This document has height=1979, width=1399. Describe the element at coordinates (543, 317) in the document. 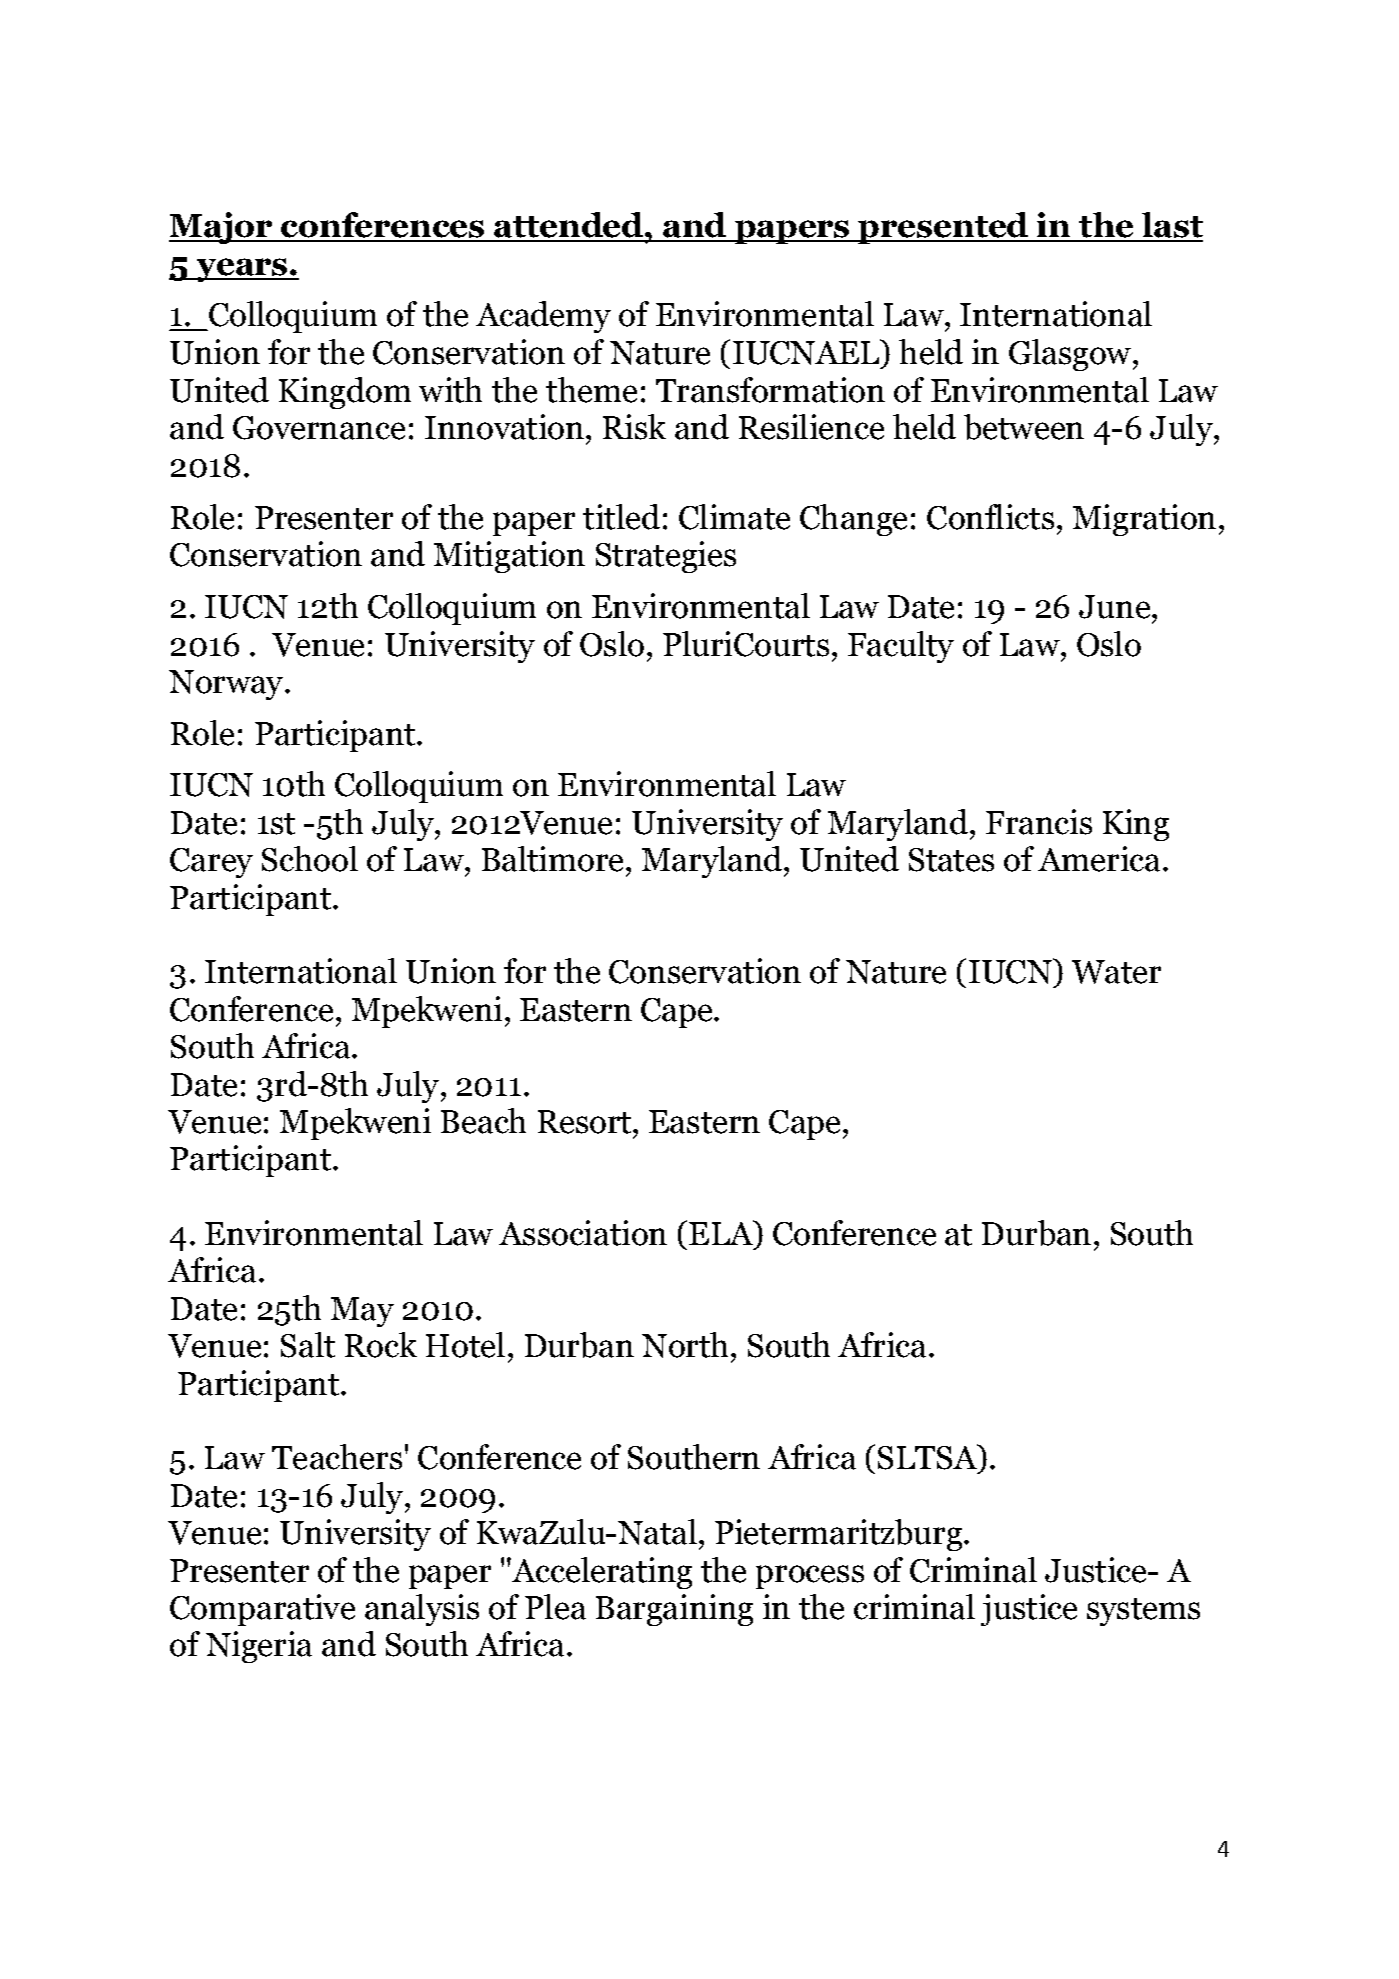

I see `Academy` at that location.
